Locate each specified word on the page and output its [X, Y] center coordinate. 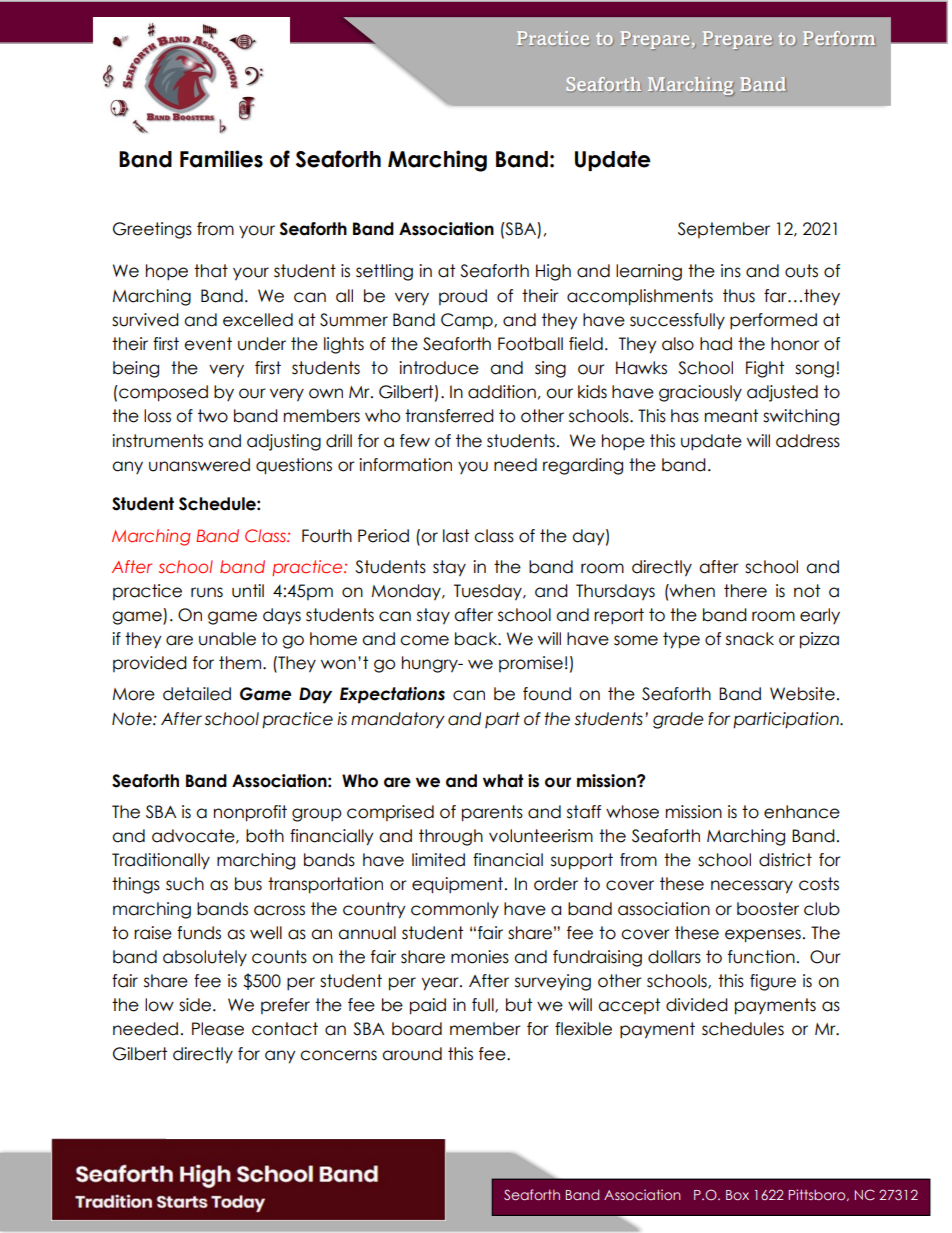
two [213, 416]
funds [199, 933]
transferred [449, 416]
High [553, 272]
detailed [197, 694]
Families [221, 159]
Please [218, 1029]
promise [531, 664]
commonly [455, 910]
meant [731, 416]
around [412, 1054]
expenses [763, 936]
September [724, 230]
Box [737, 1195]
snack [750, 639]
